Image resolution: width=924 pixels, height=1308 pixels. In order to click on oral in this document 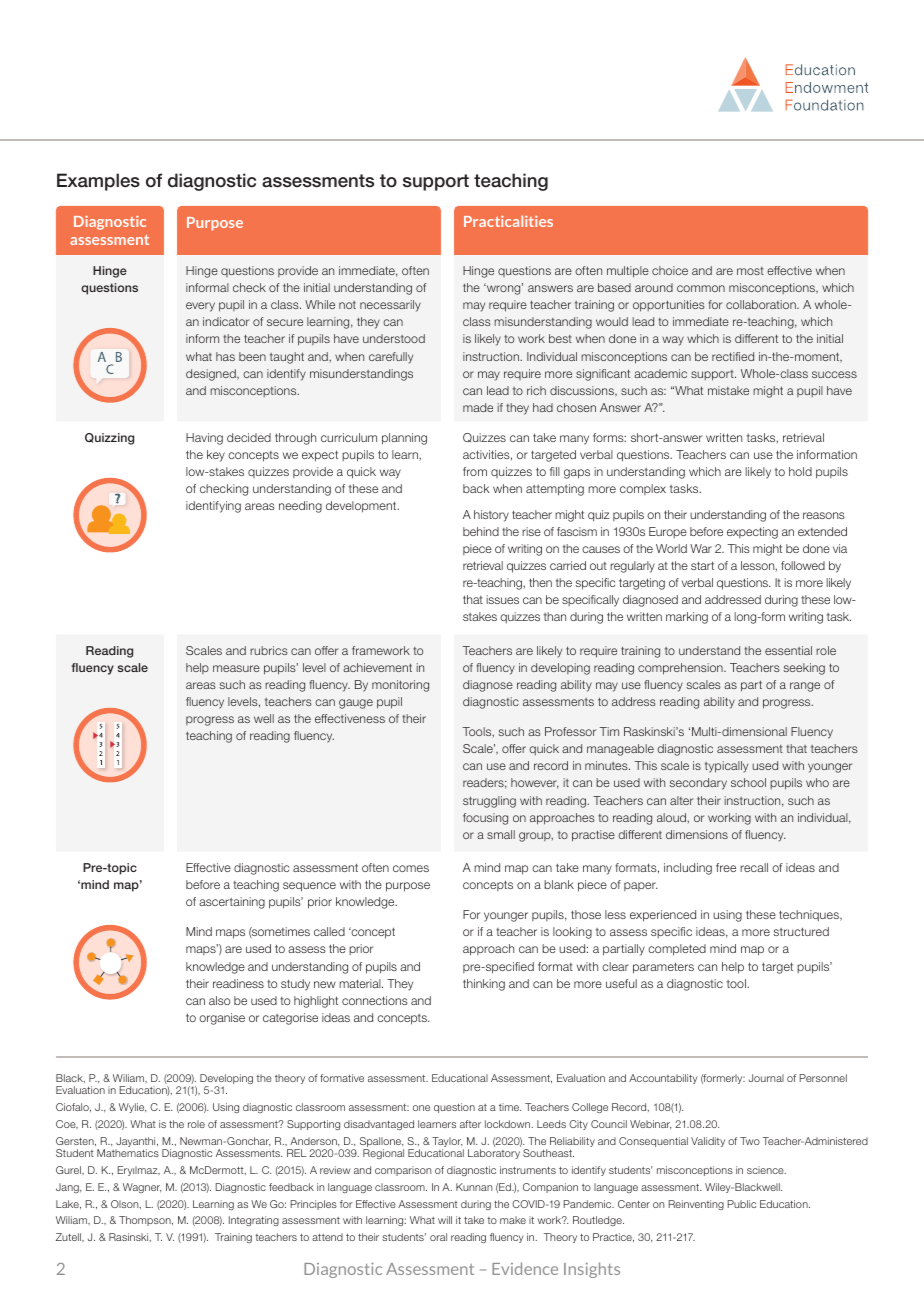, I will do `click(438, 1237)`.
